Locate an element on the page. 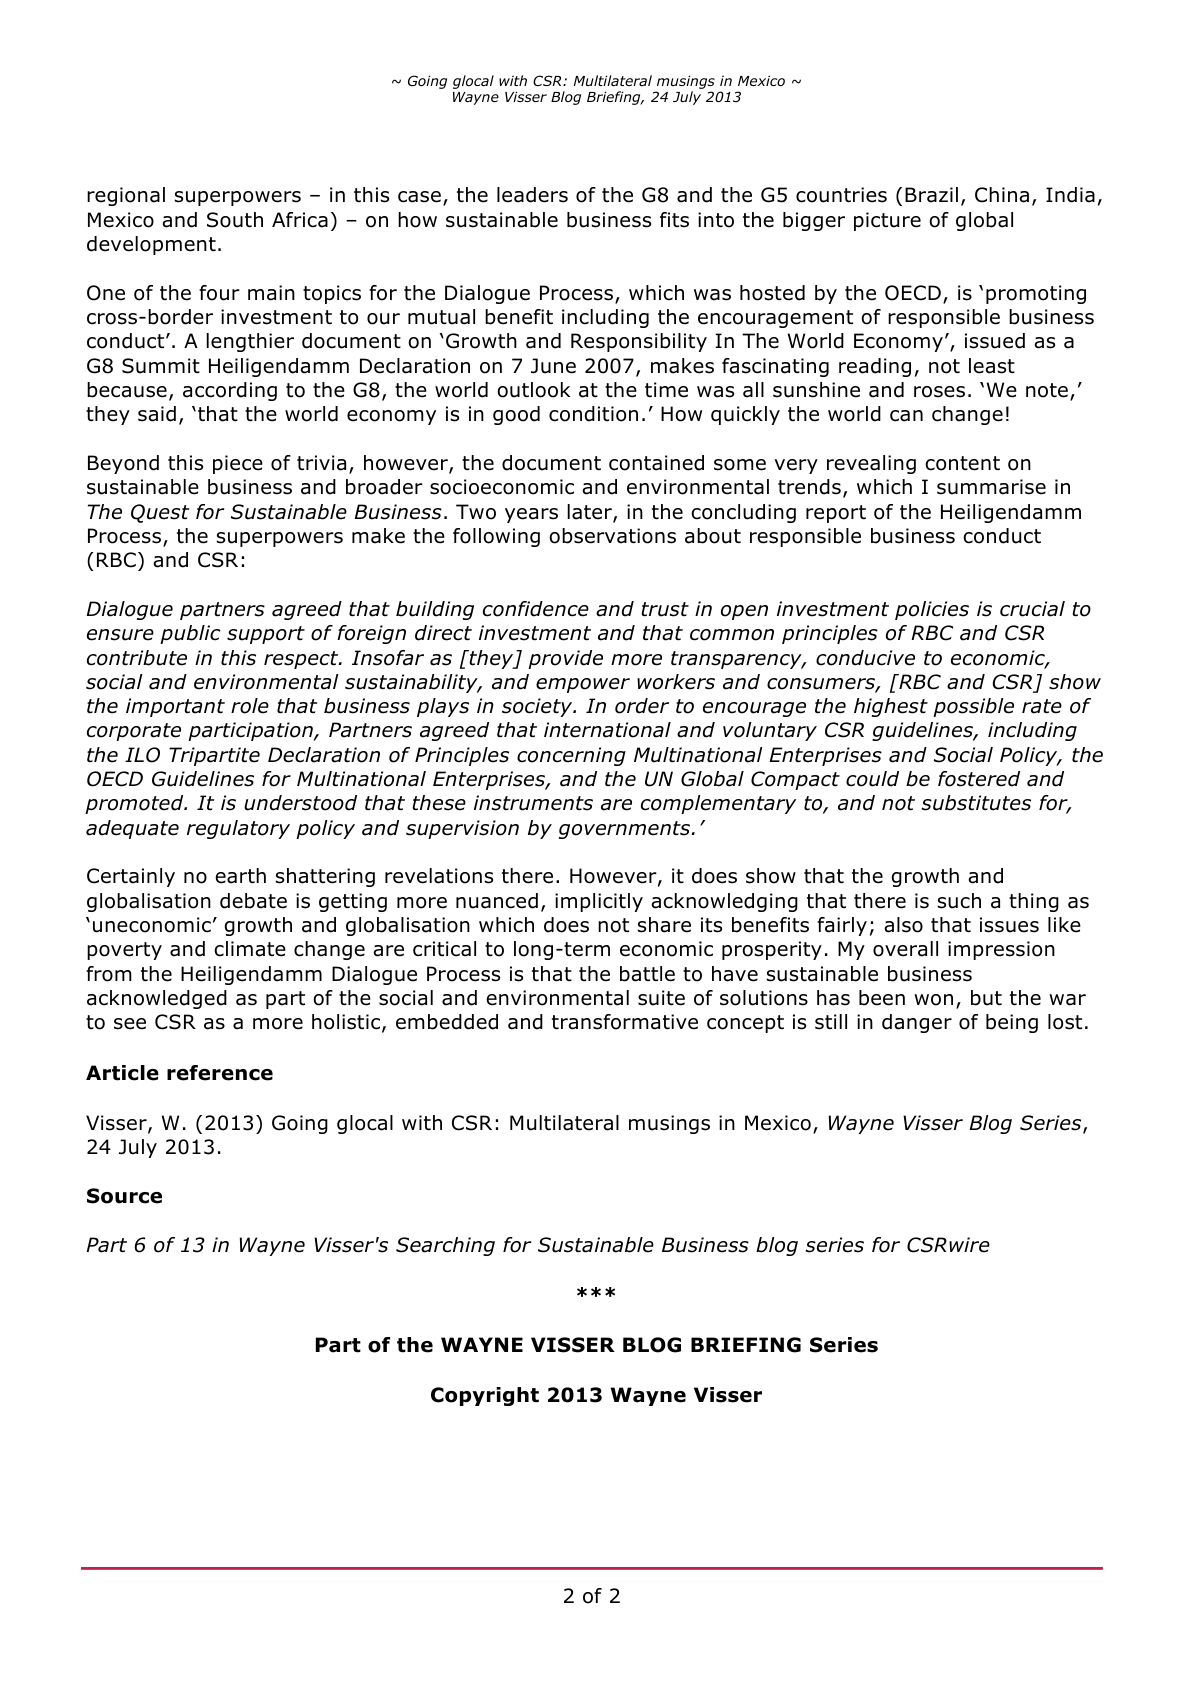  Brazil is located at coordinates (931, 195).
